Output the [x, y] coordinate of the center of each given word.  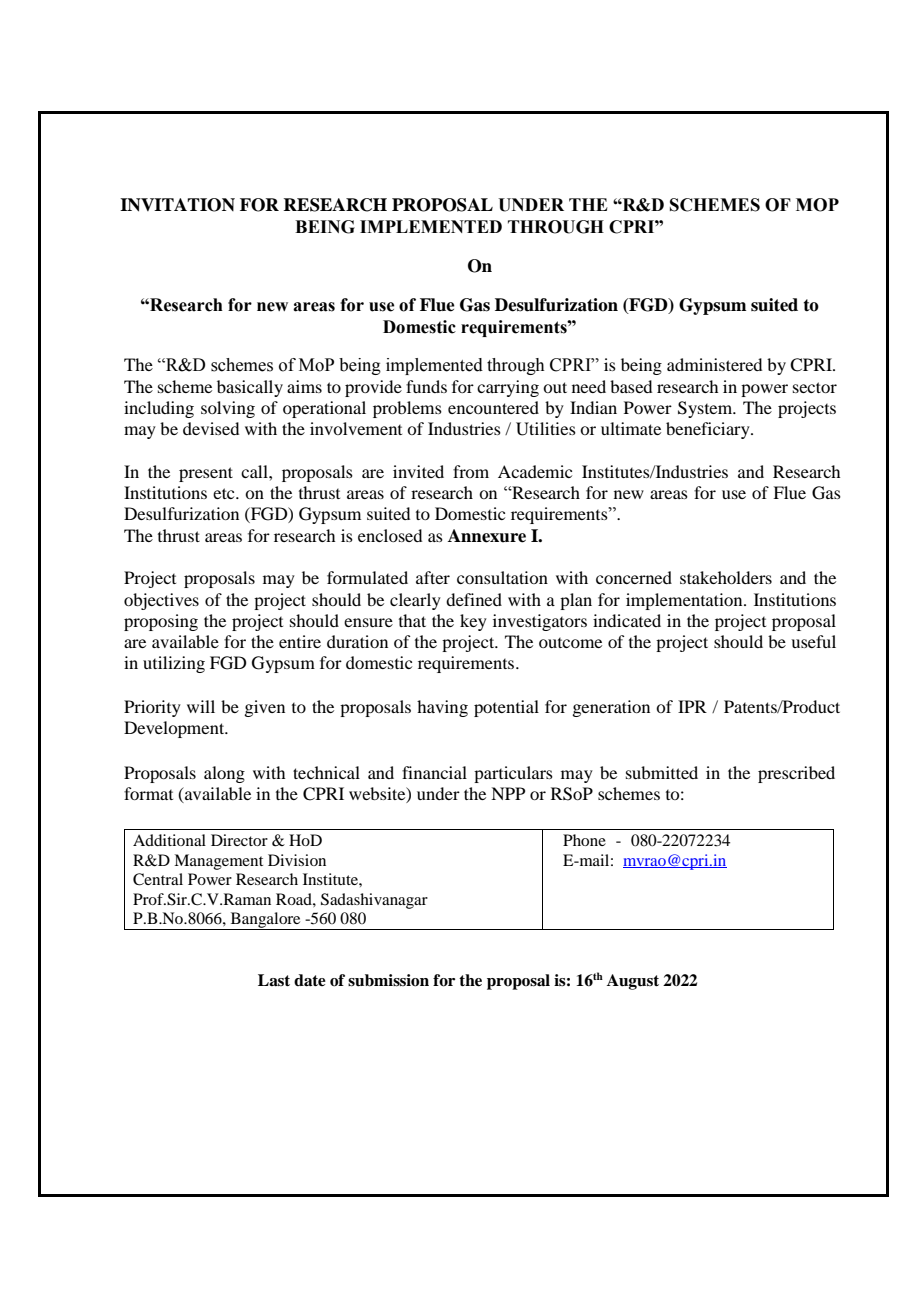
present [206, 474]
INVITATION [177, 205]
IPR [692, 706]
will [201, 706]
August [633, 982]
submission [388, 980]
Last [274, 980]
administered [714, 364]
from [471, 471]
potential [506, 708]
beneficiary [709, 430]
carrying [508, 388]
